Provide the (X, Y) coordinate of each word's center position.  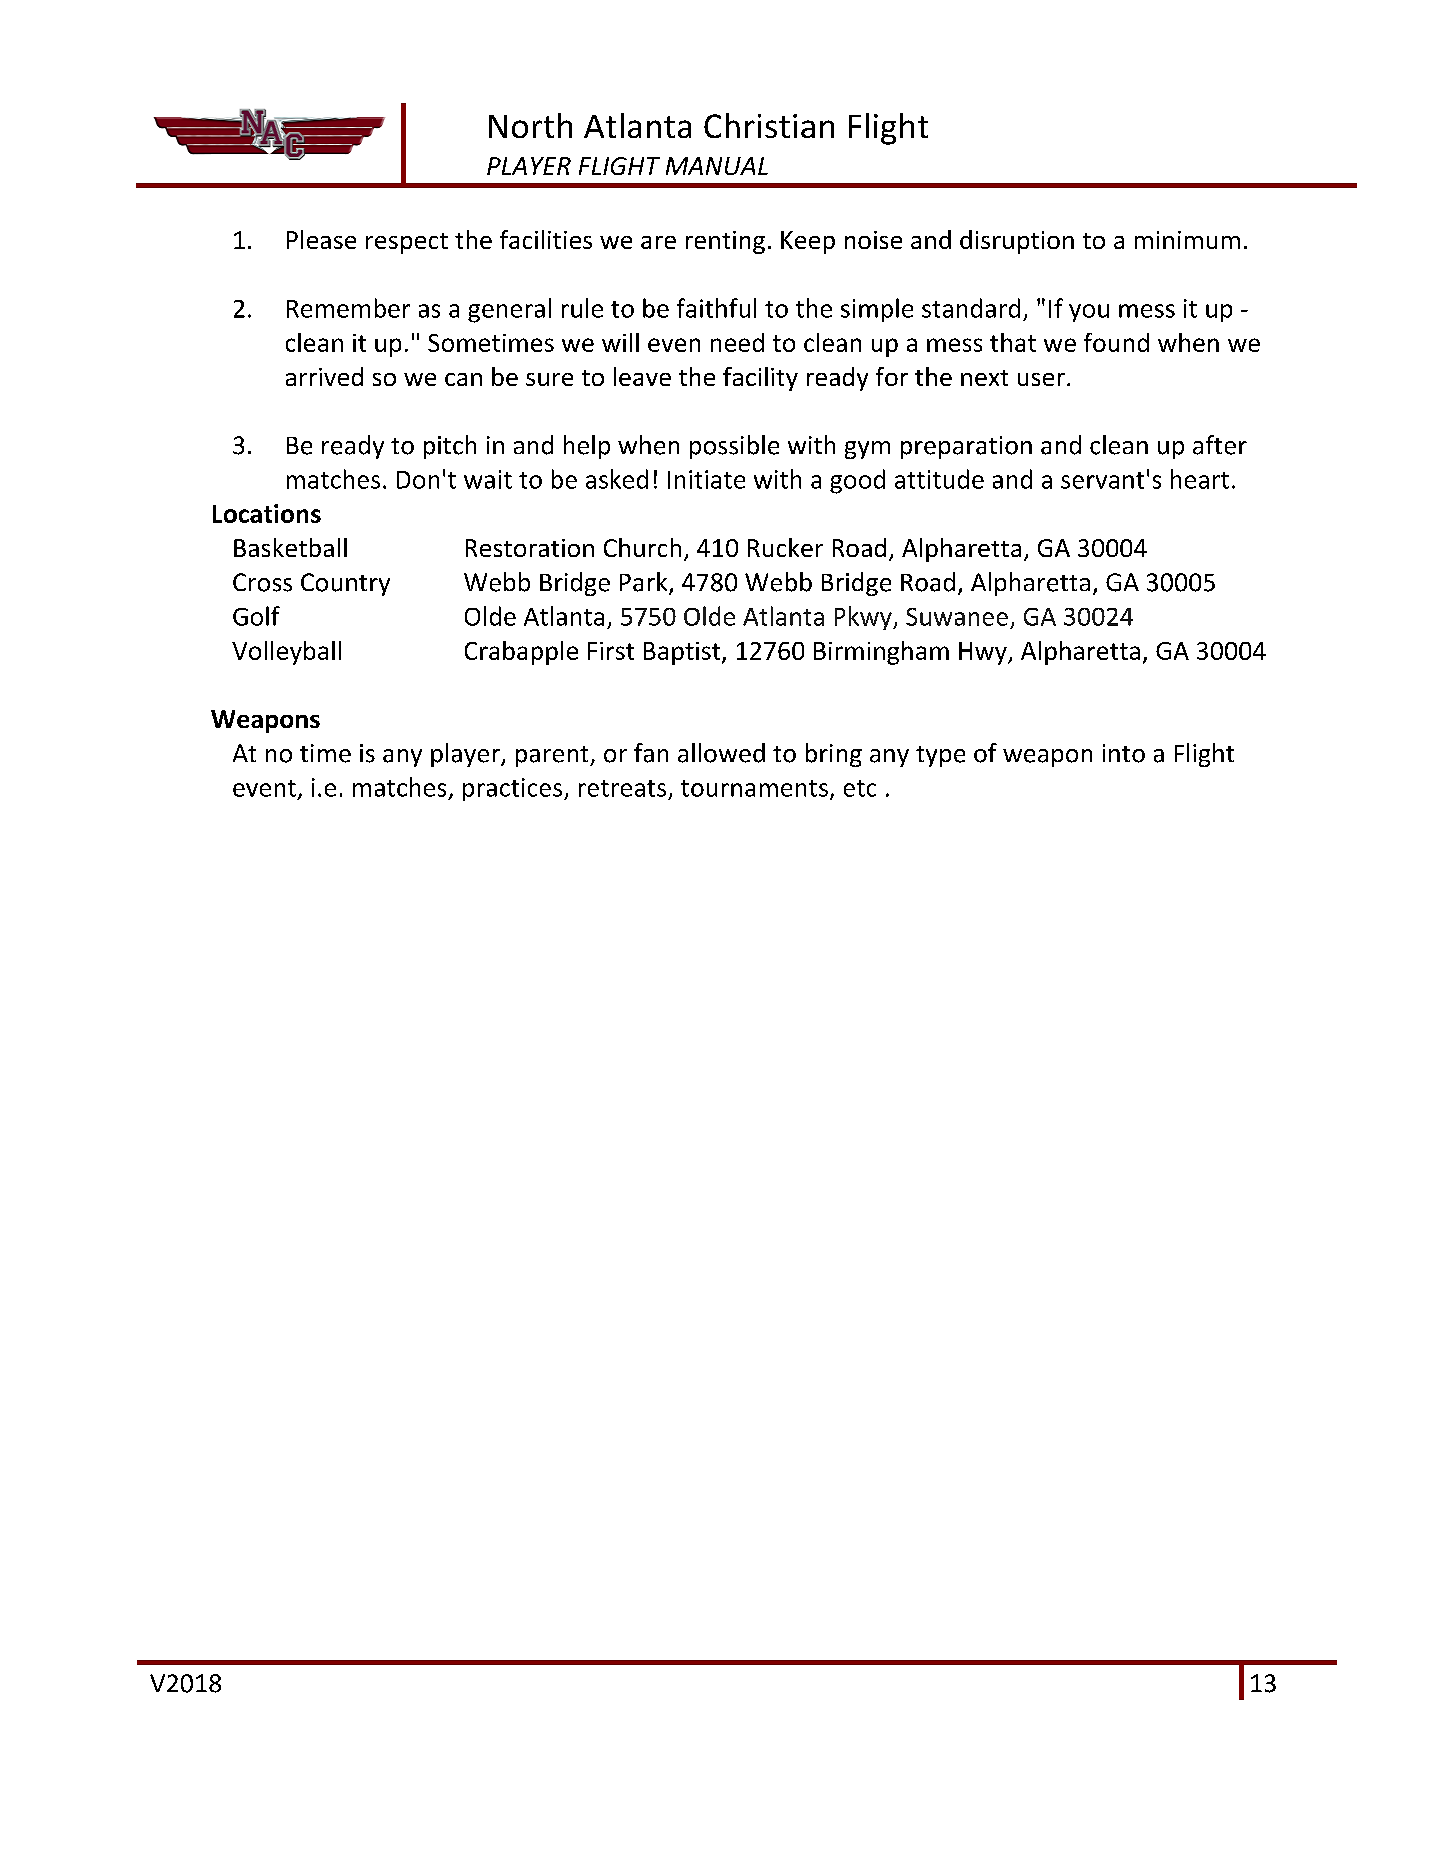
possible (734, 447)
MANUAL (717, 166)
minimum (1187, 240)
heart (1200, 479)
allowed (721, 753)
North (530, 125)
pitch (450, 447)
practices (514, 789)
